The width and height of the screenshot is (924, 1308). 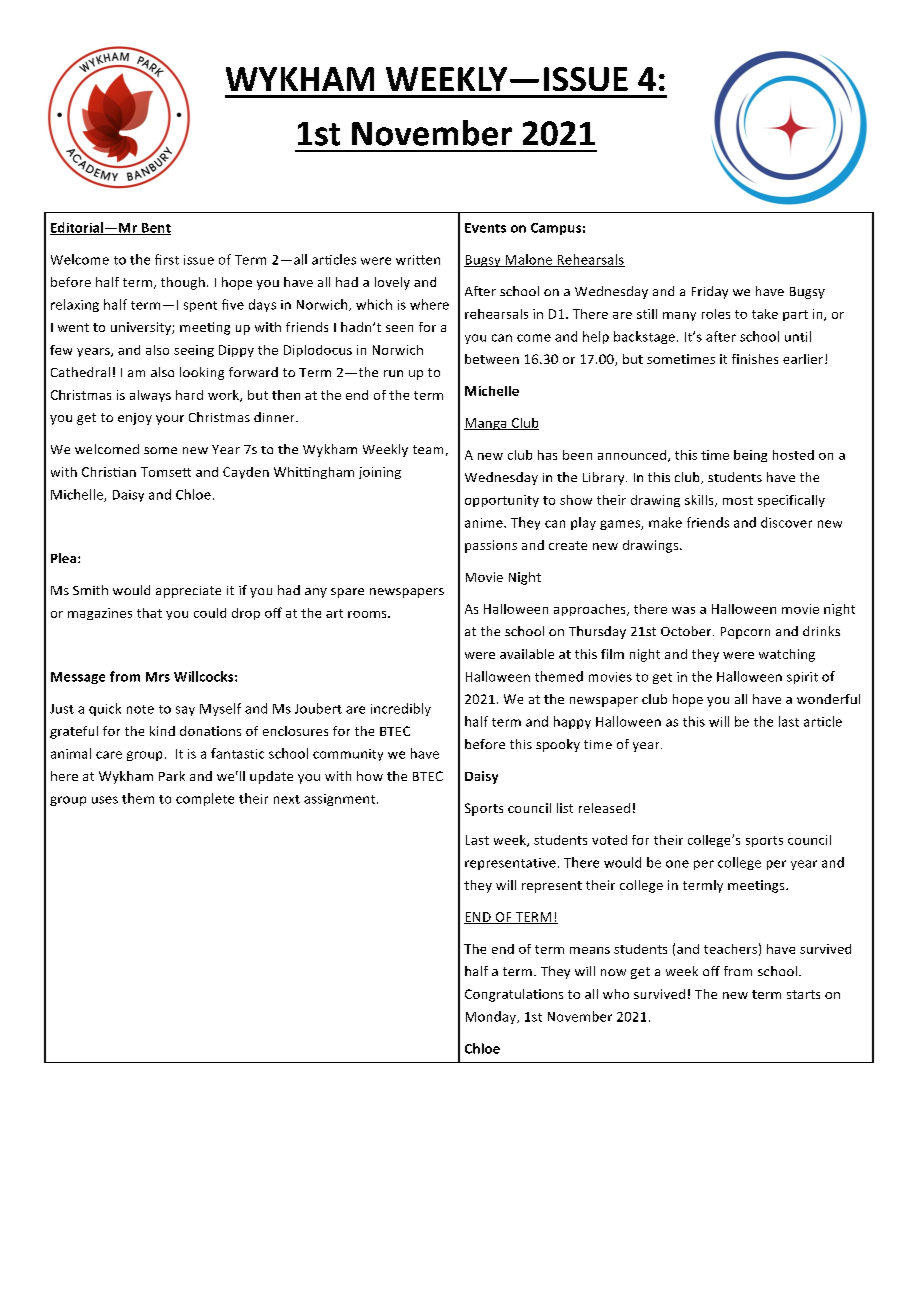 I want to click on Monday, so click(x=492, y=1017).
